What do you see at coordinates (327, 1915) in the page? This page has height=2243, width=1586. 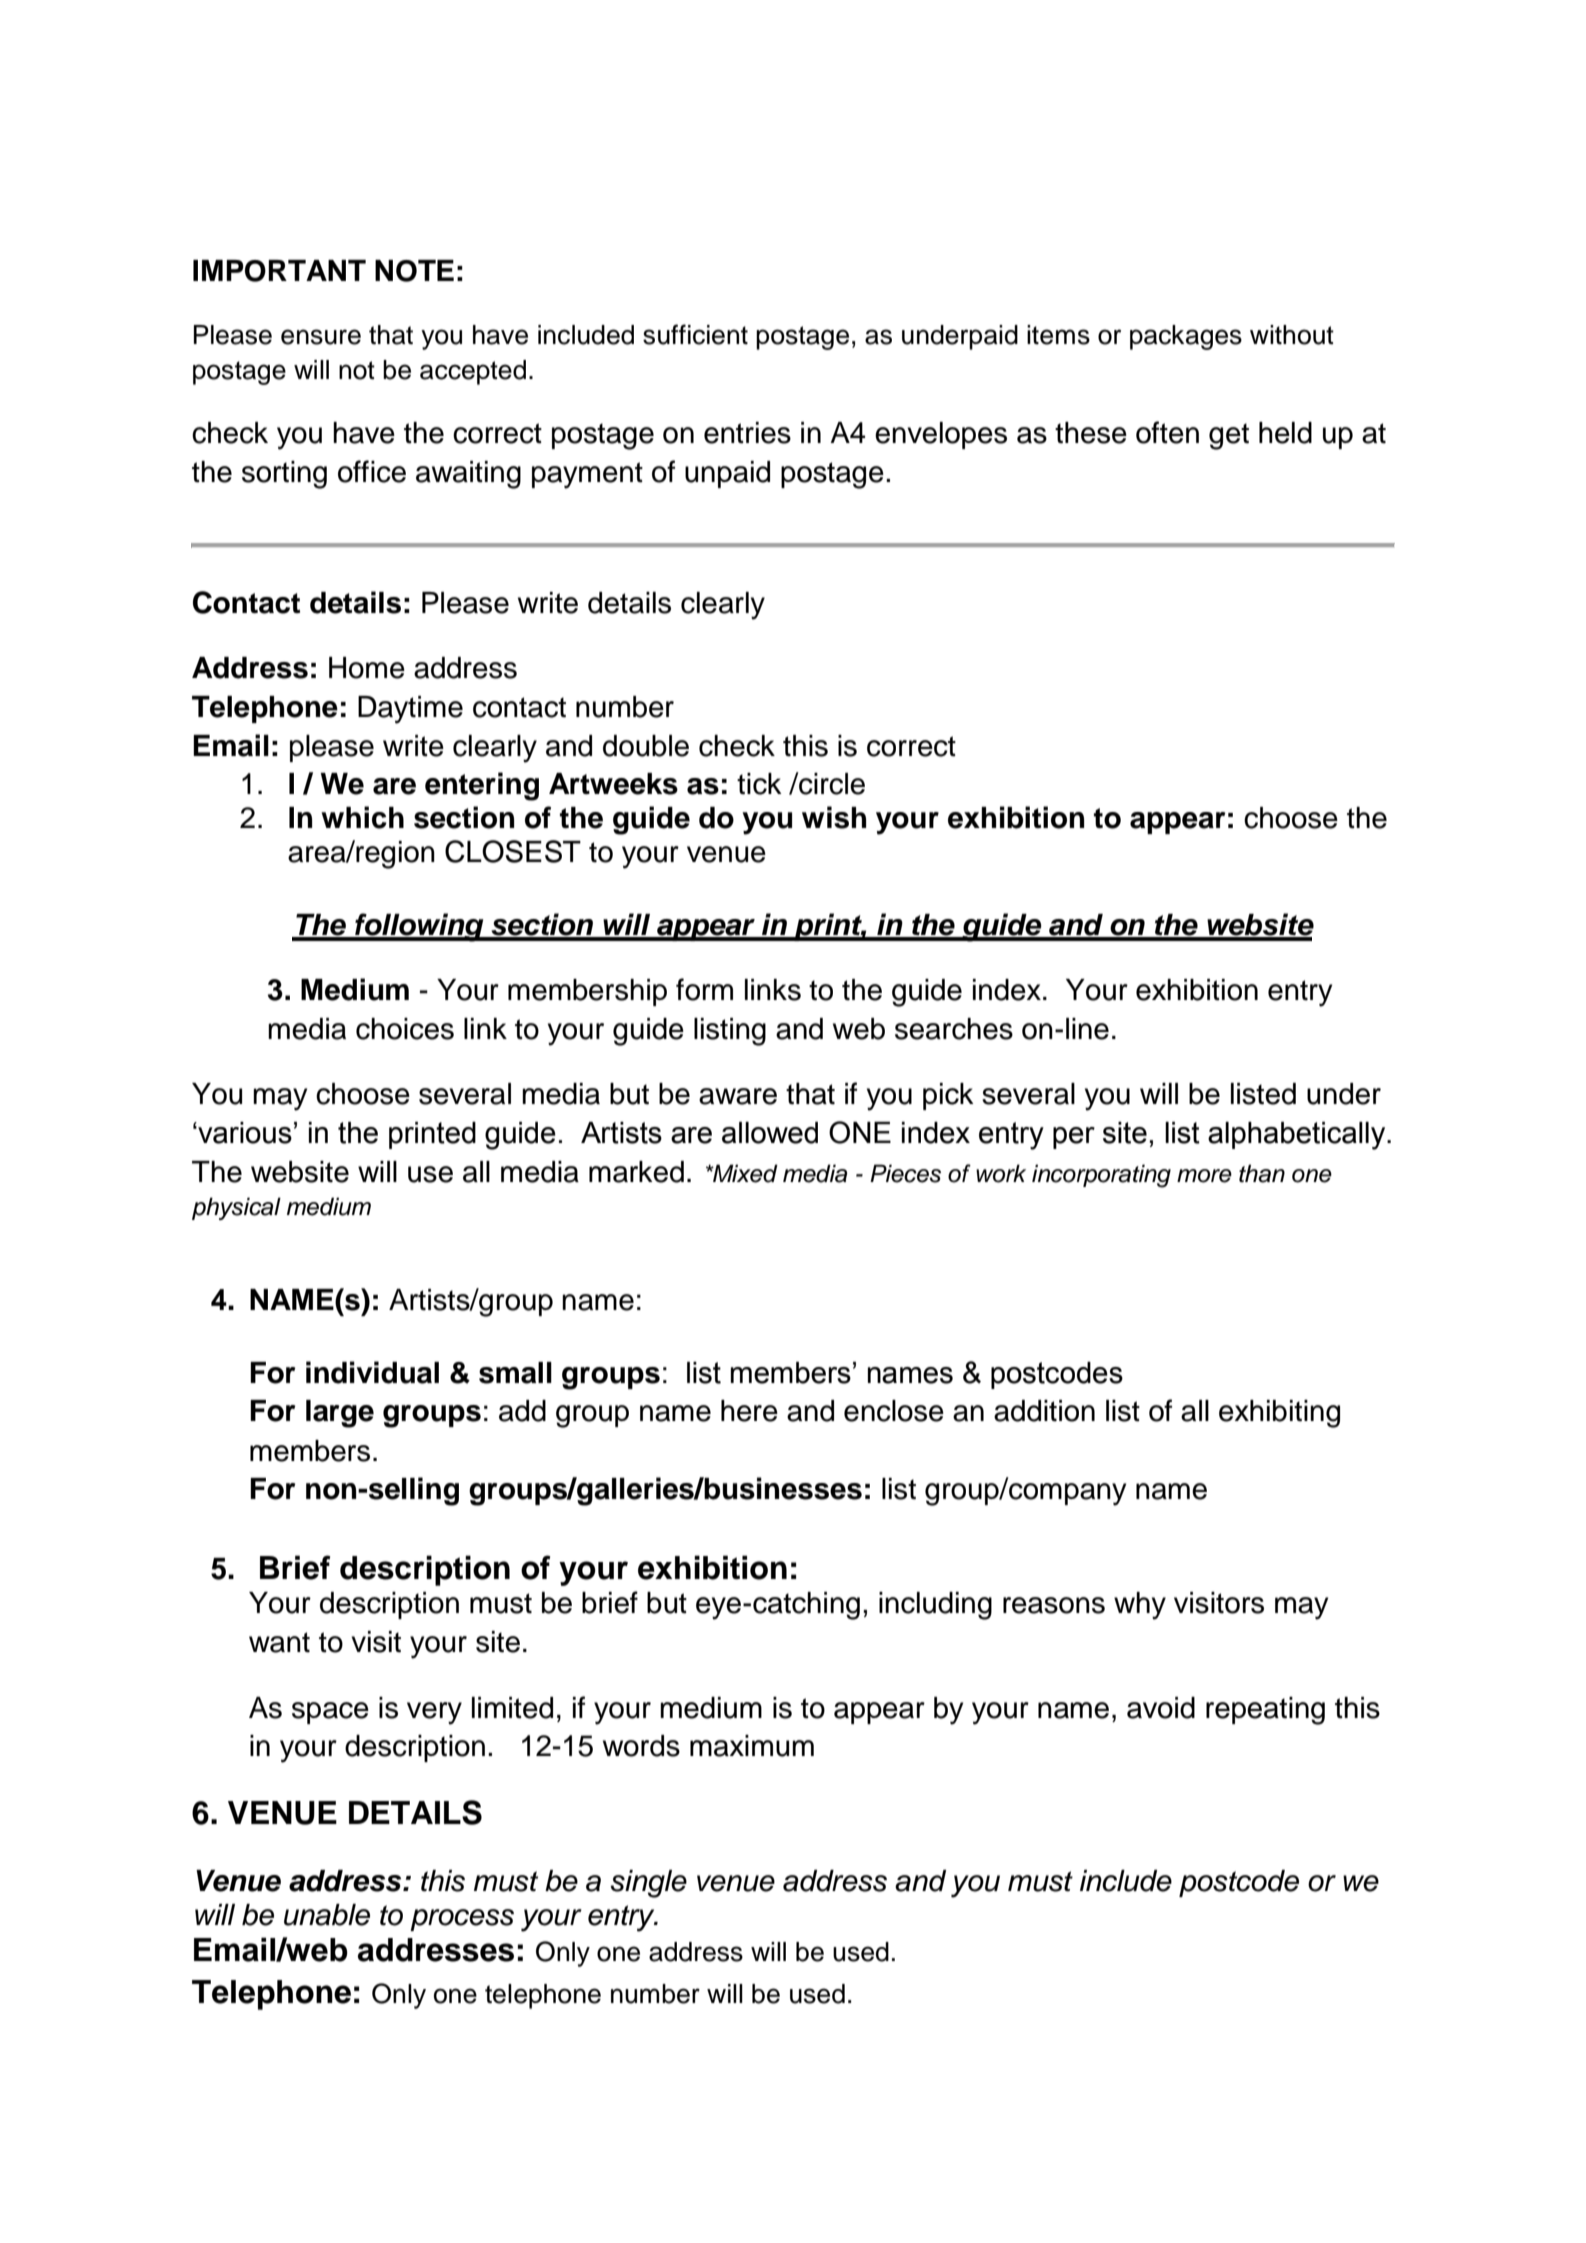 I see `unable` at bounding box center [327, 1915].
